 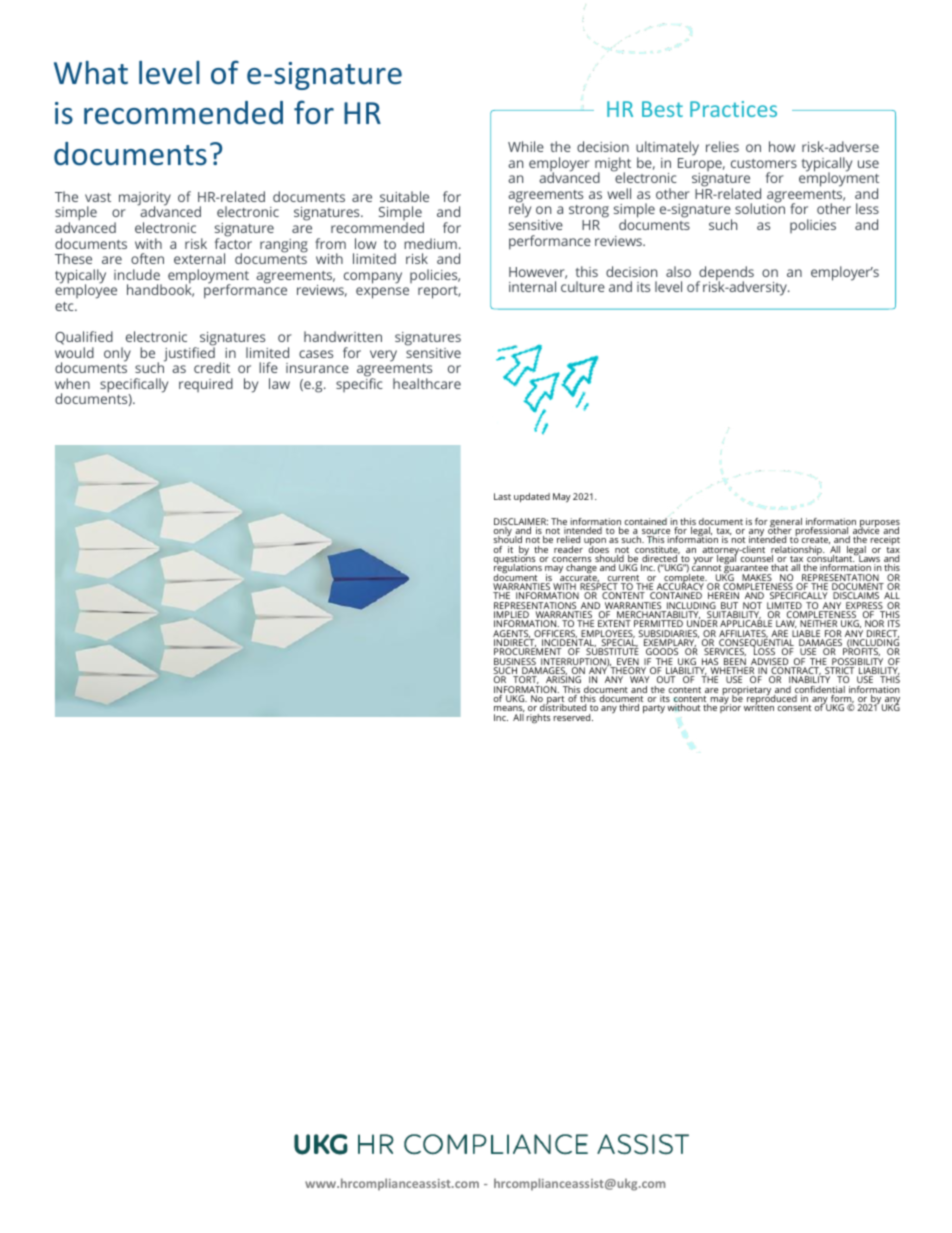 I want to click on very, so click(x=383, y=356).
